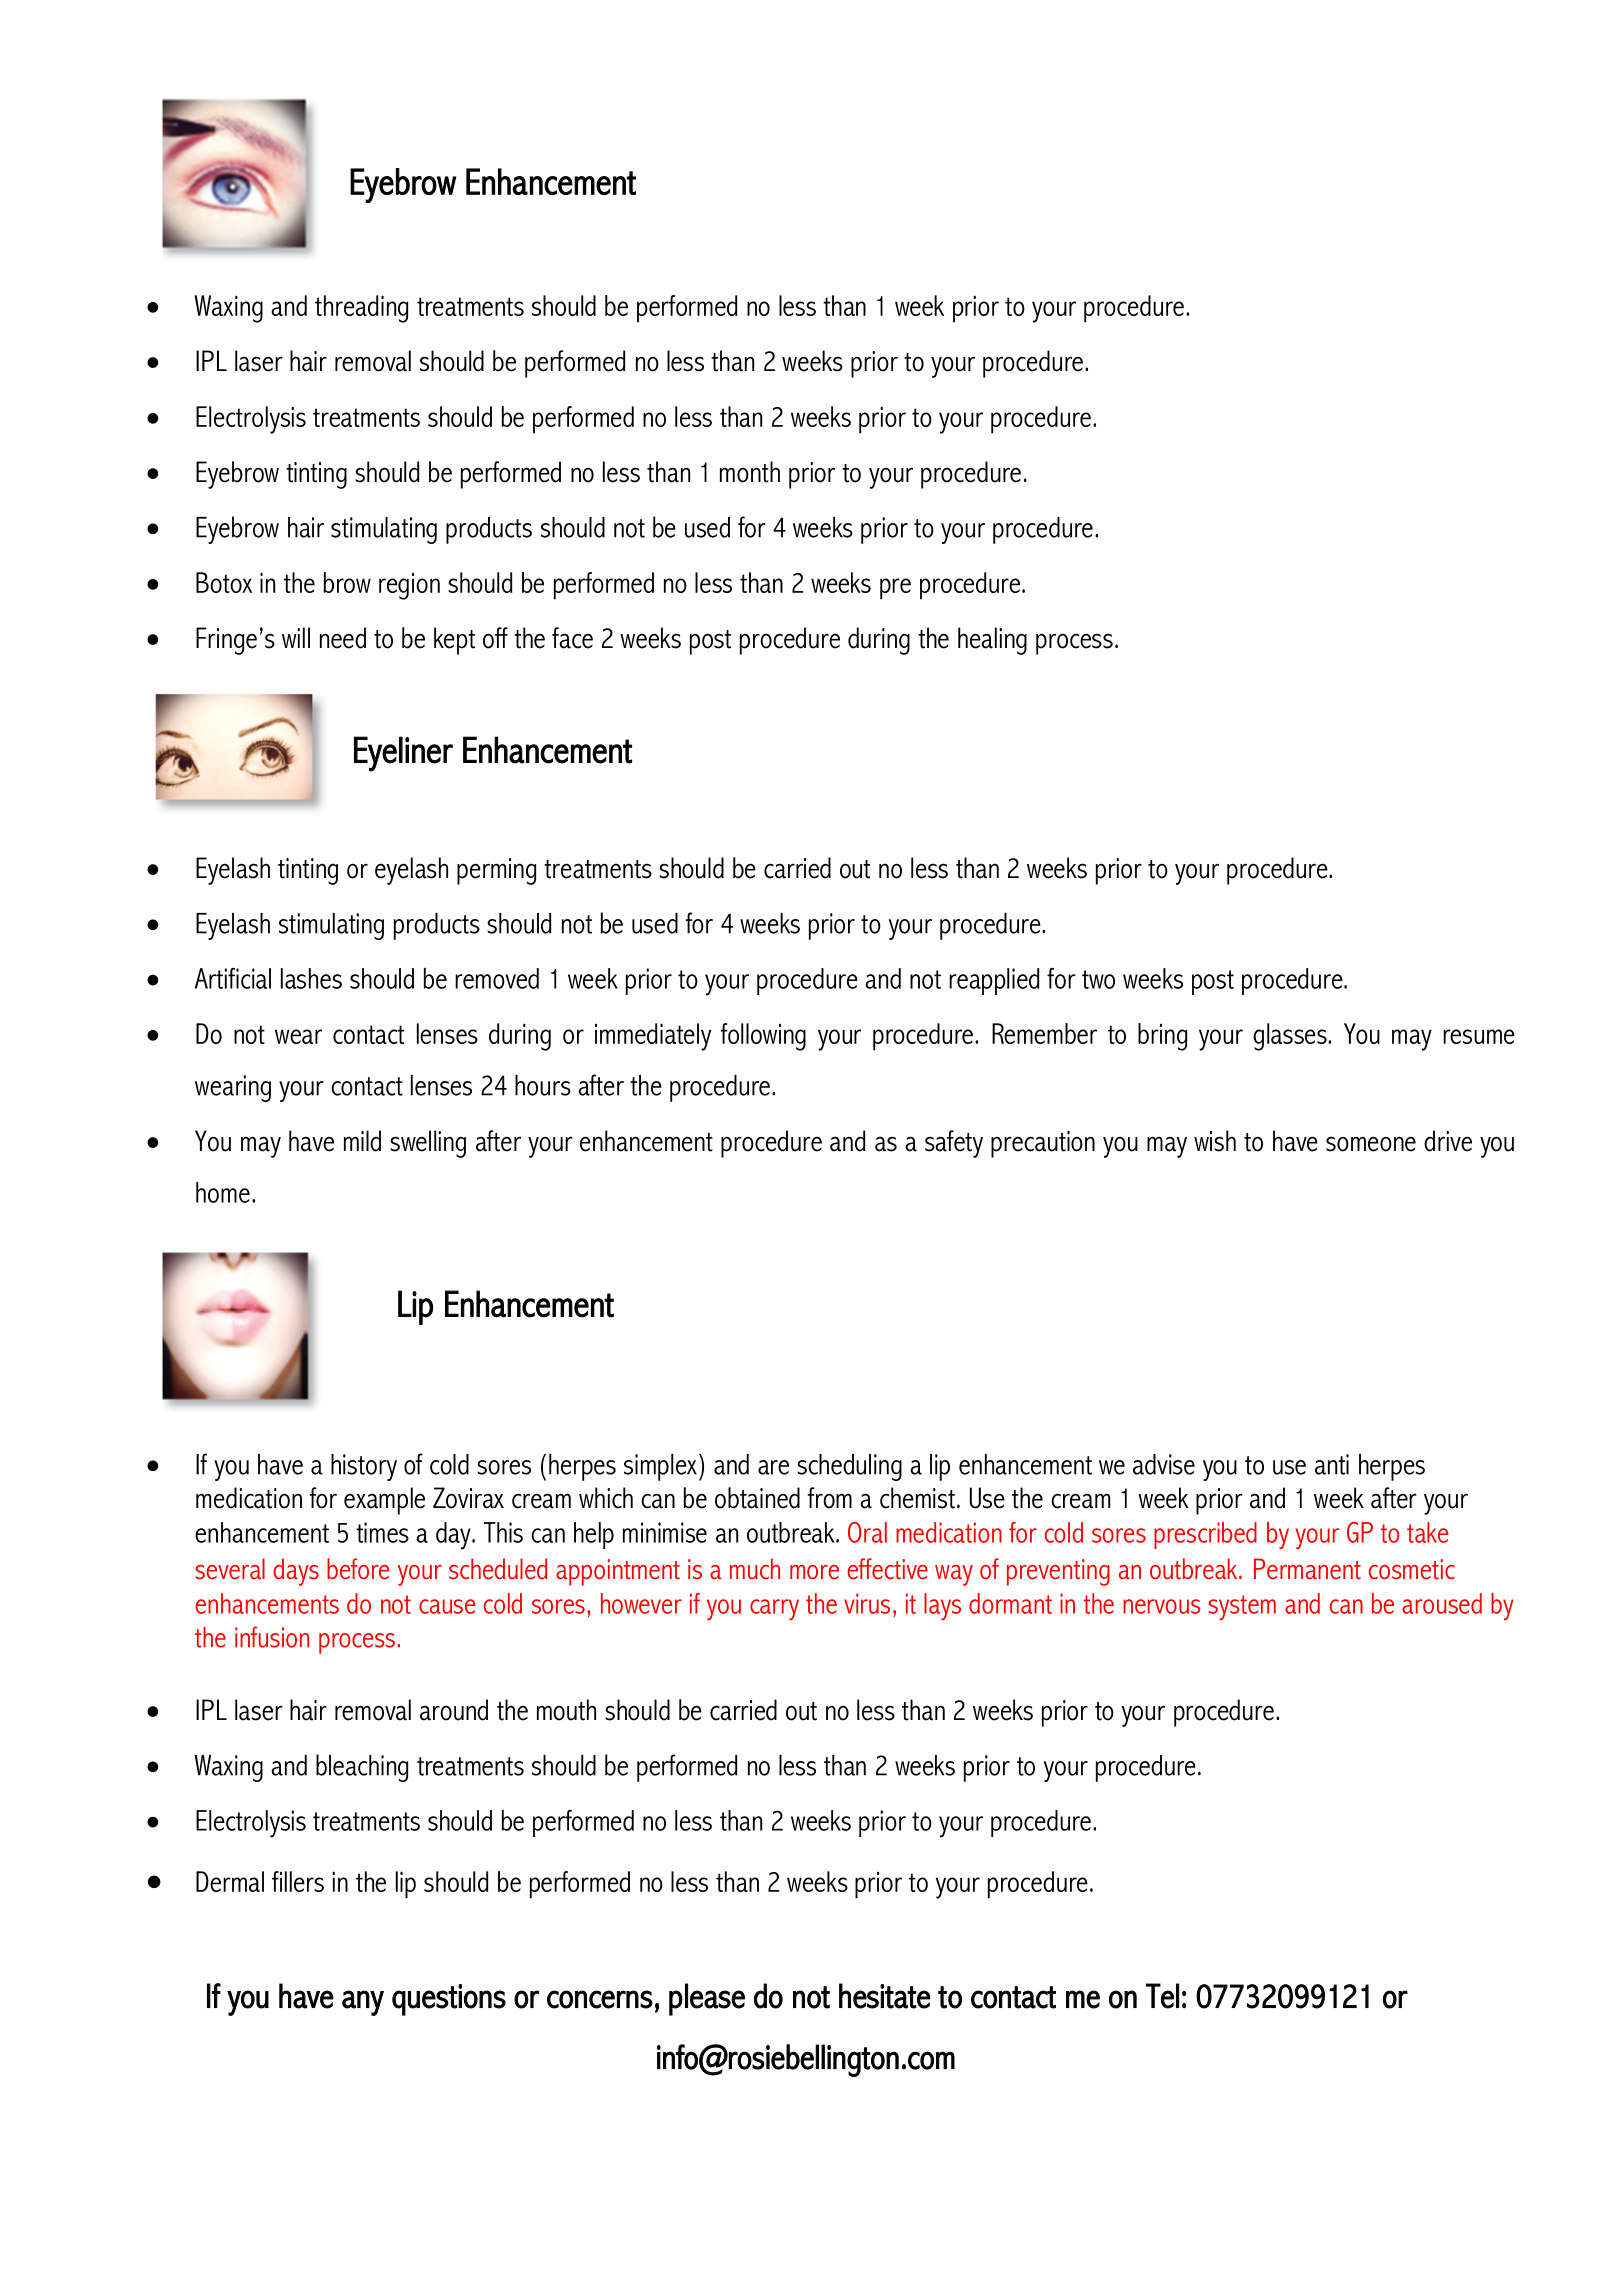  Describe the element at coordinates (1098, 979) in the screenshot. I see `two` at that location.
